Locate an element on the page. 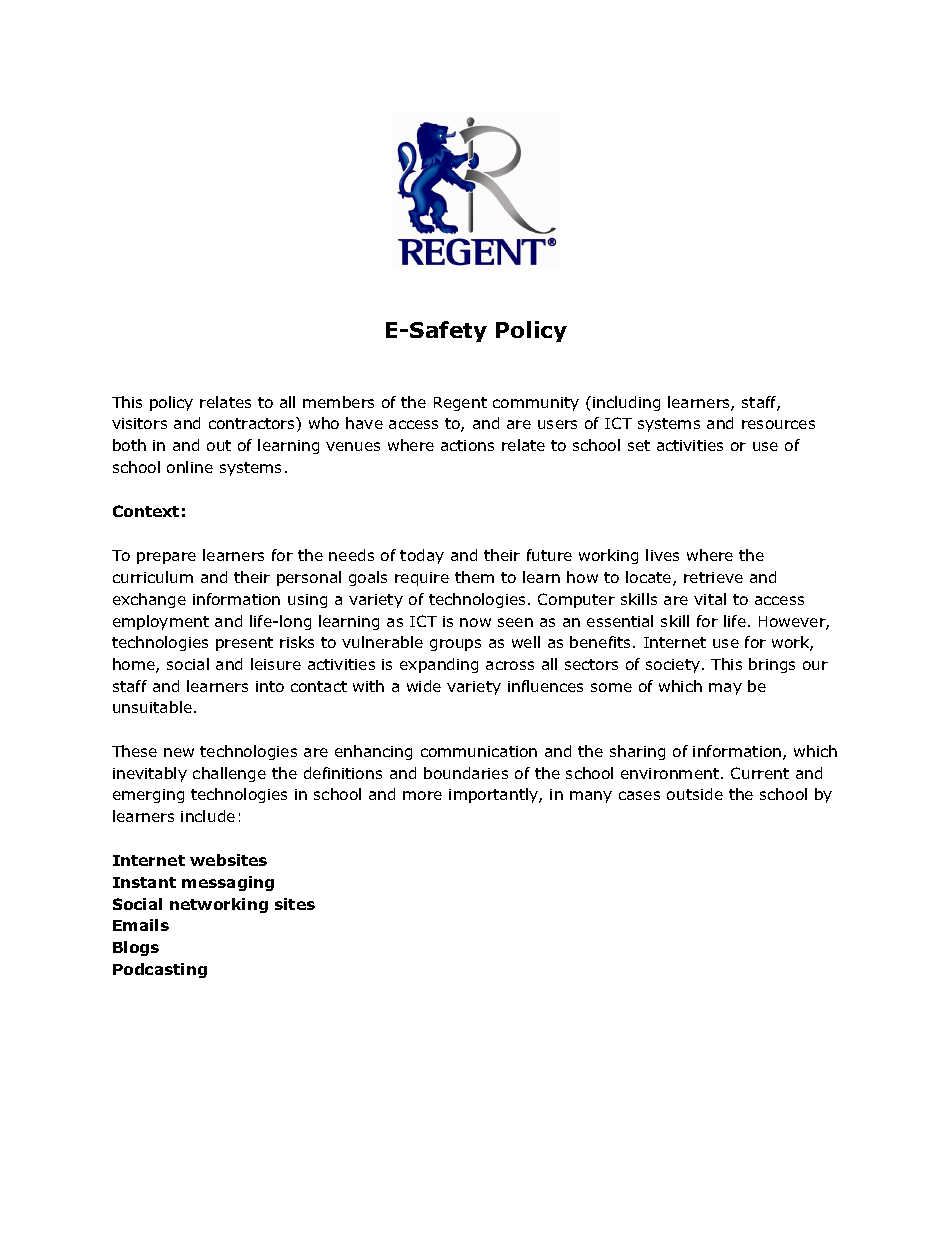  Podcasting is located at coordinates (160, 970).
